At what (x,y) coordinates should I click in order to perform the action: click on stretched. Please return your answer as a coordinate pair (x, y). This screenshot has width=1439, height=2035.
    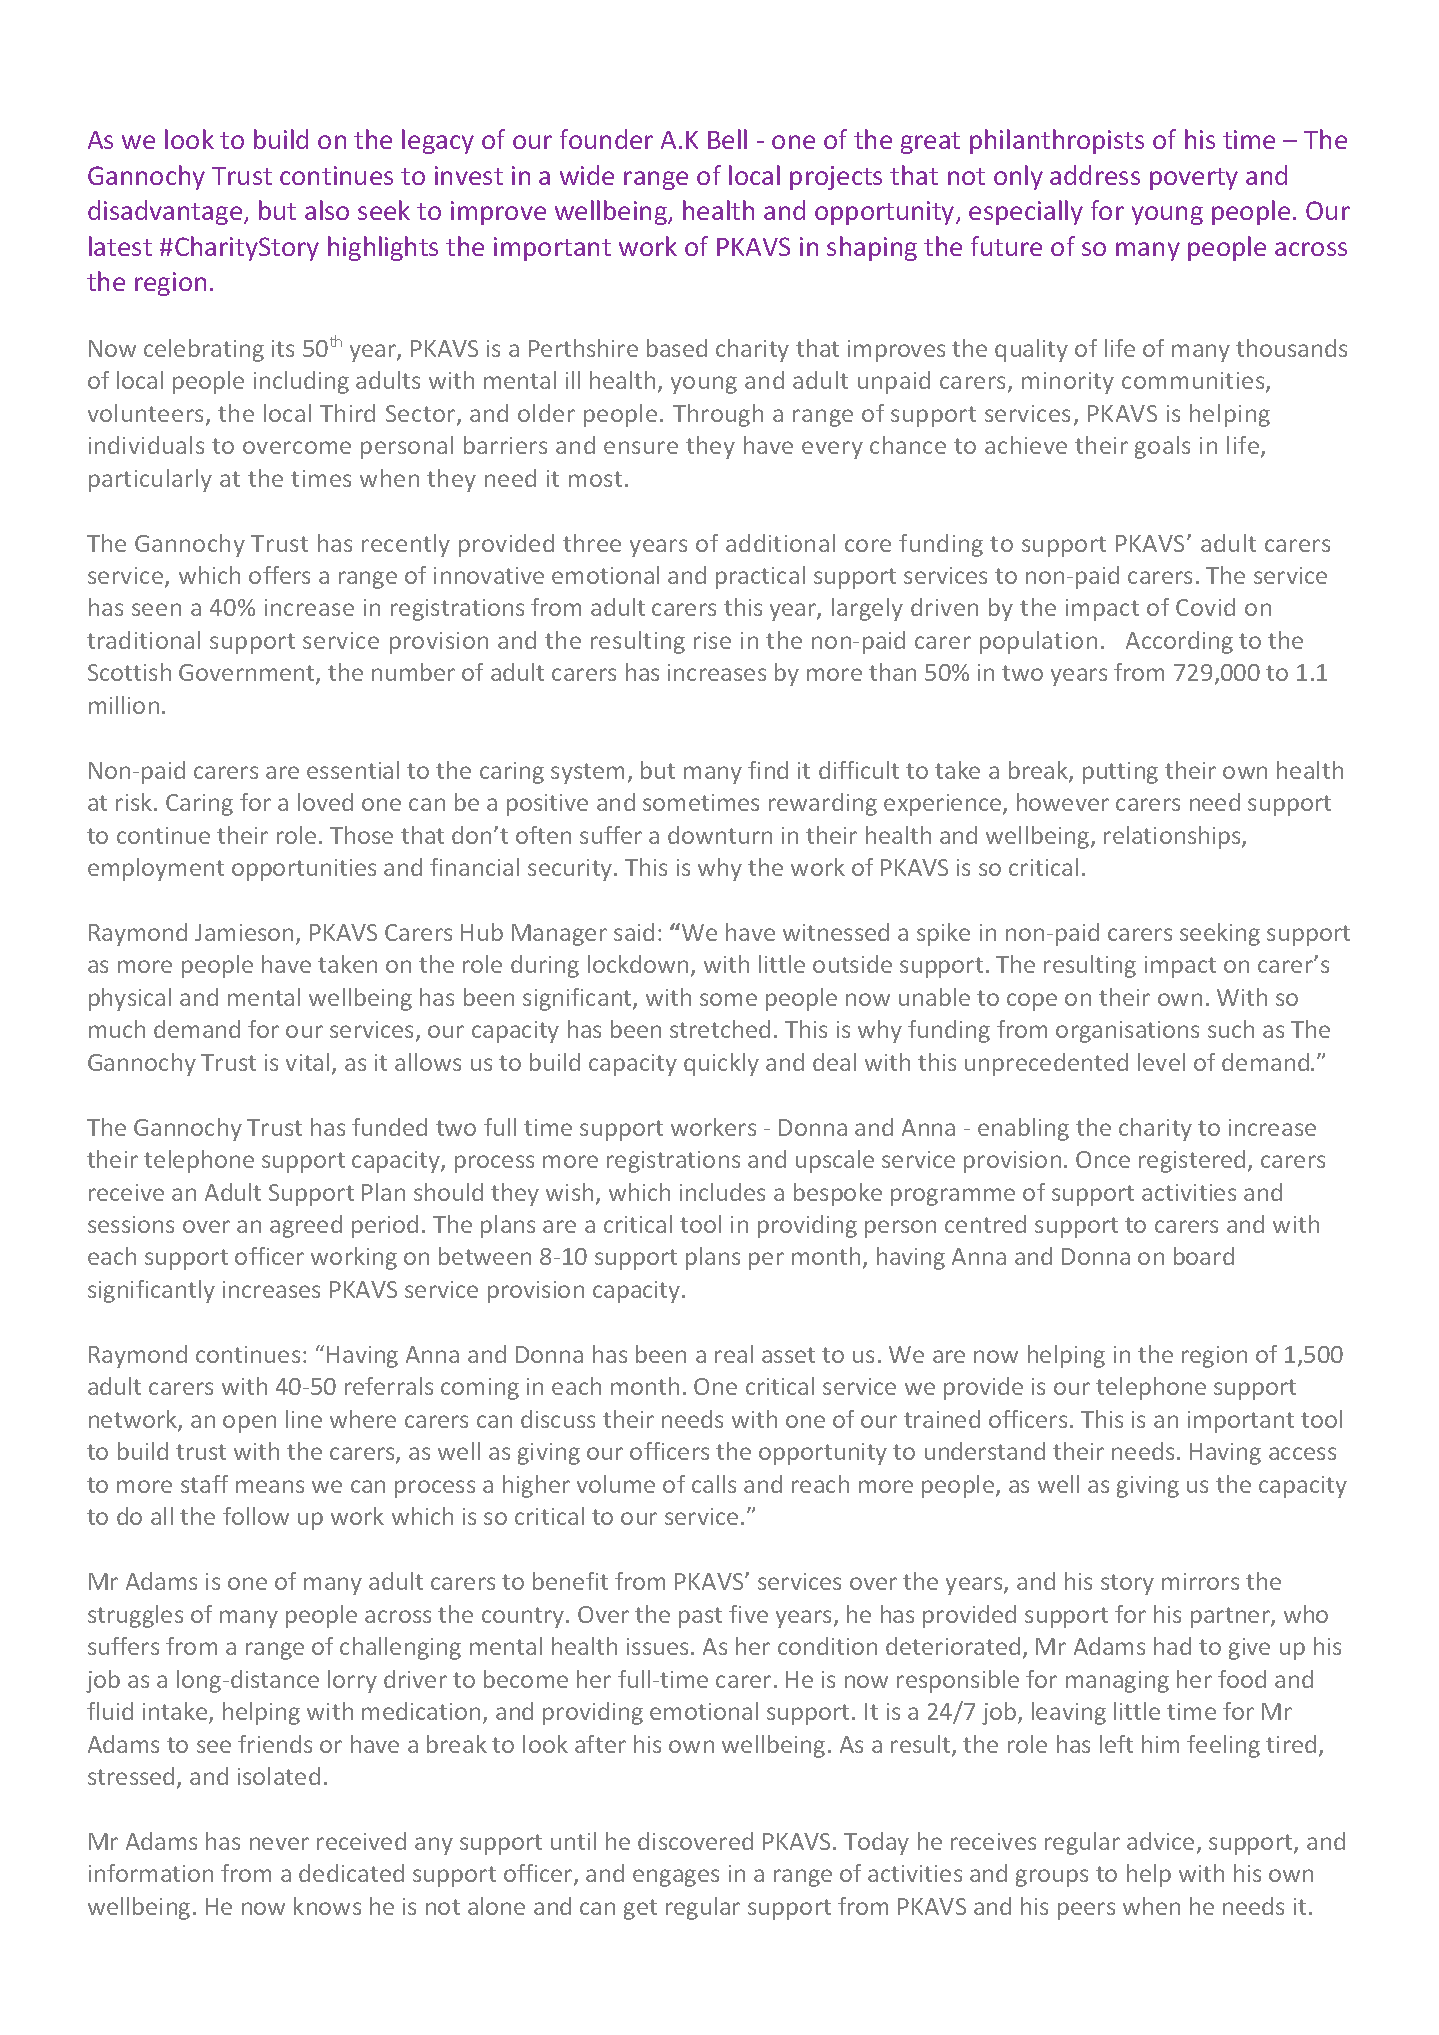
    Looking at the image, I should click on (720, 1029).
